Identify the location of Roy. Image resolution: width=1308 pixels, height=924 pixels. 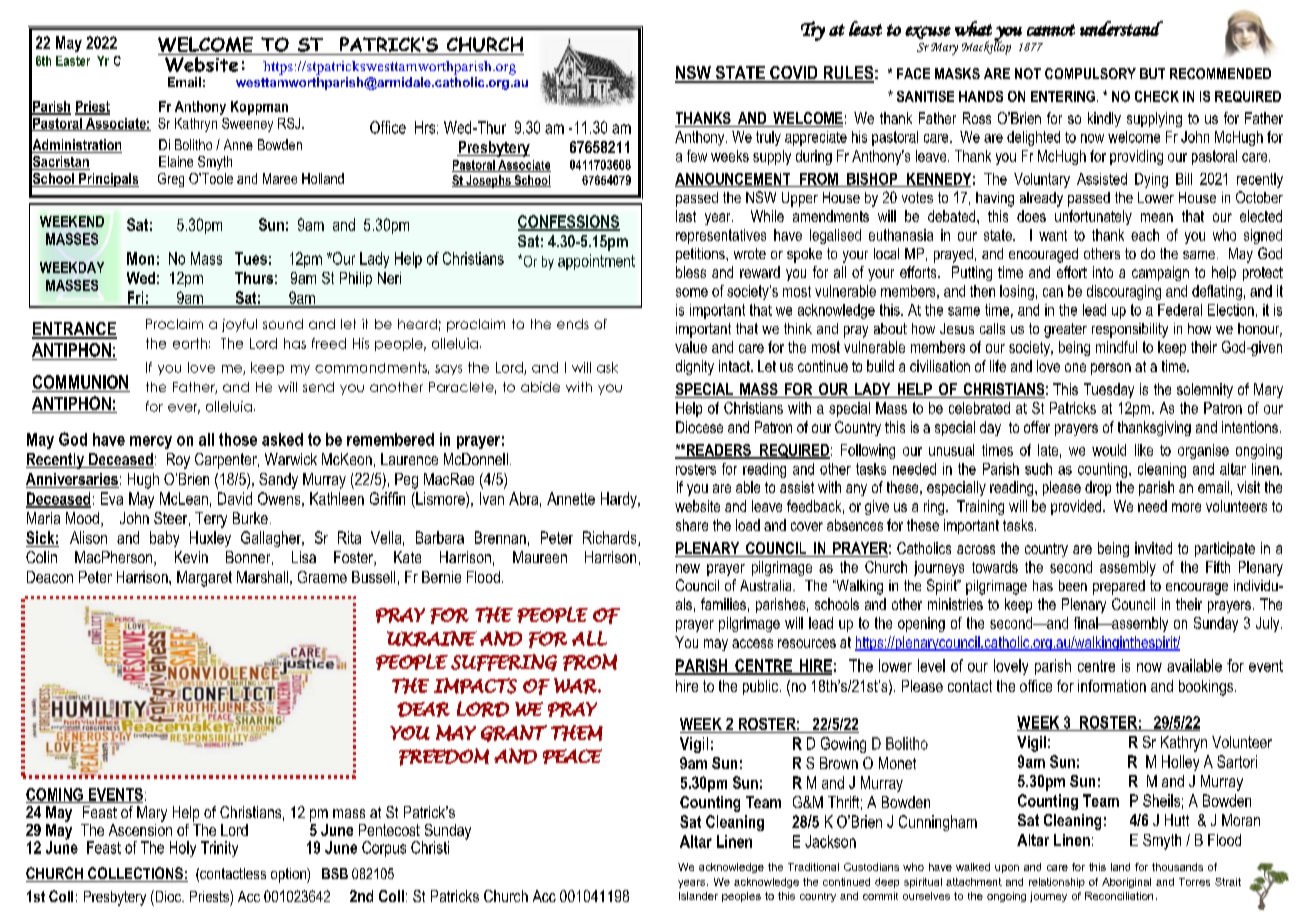
(178, 461).
